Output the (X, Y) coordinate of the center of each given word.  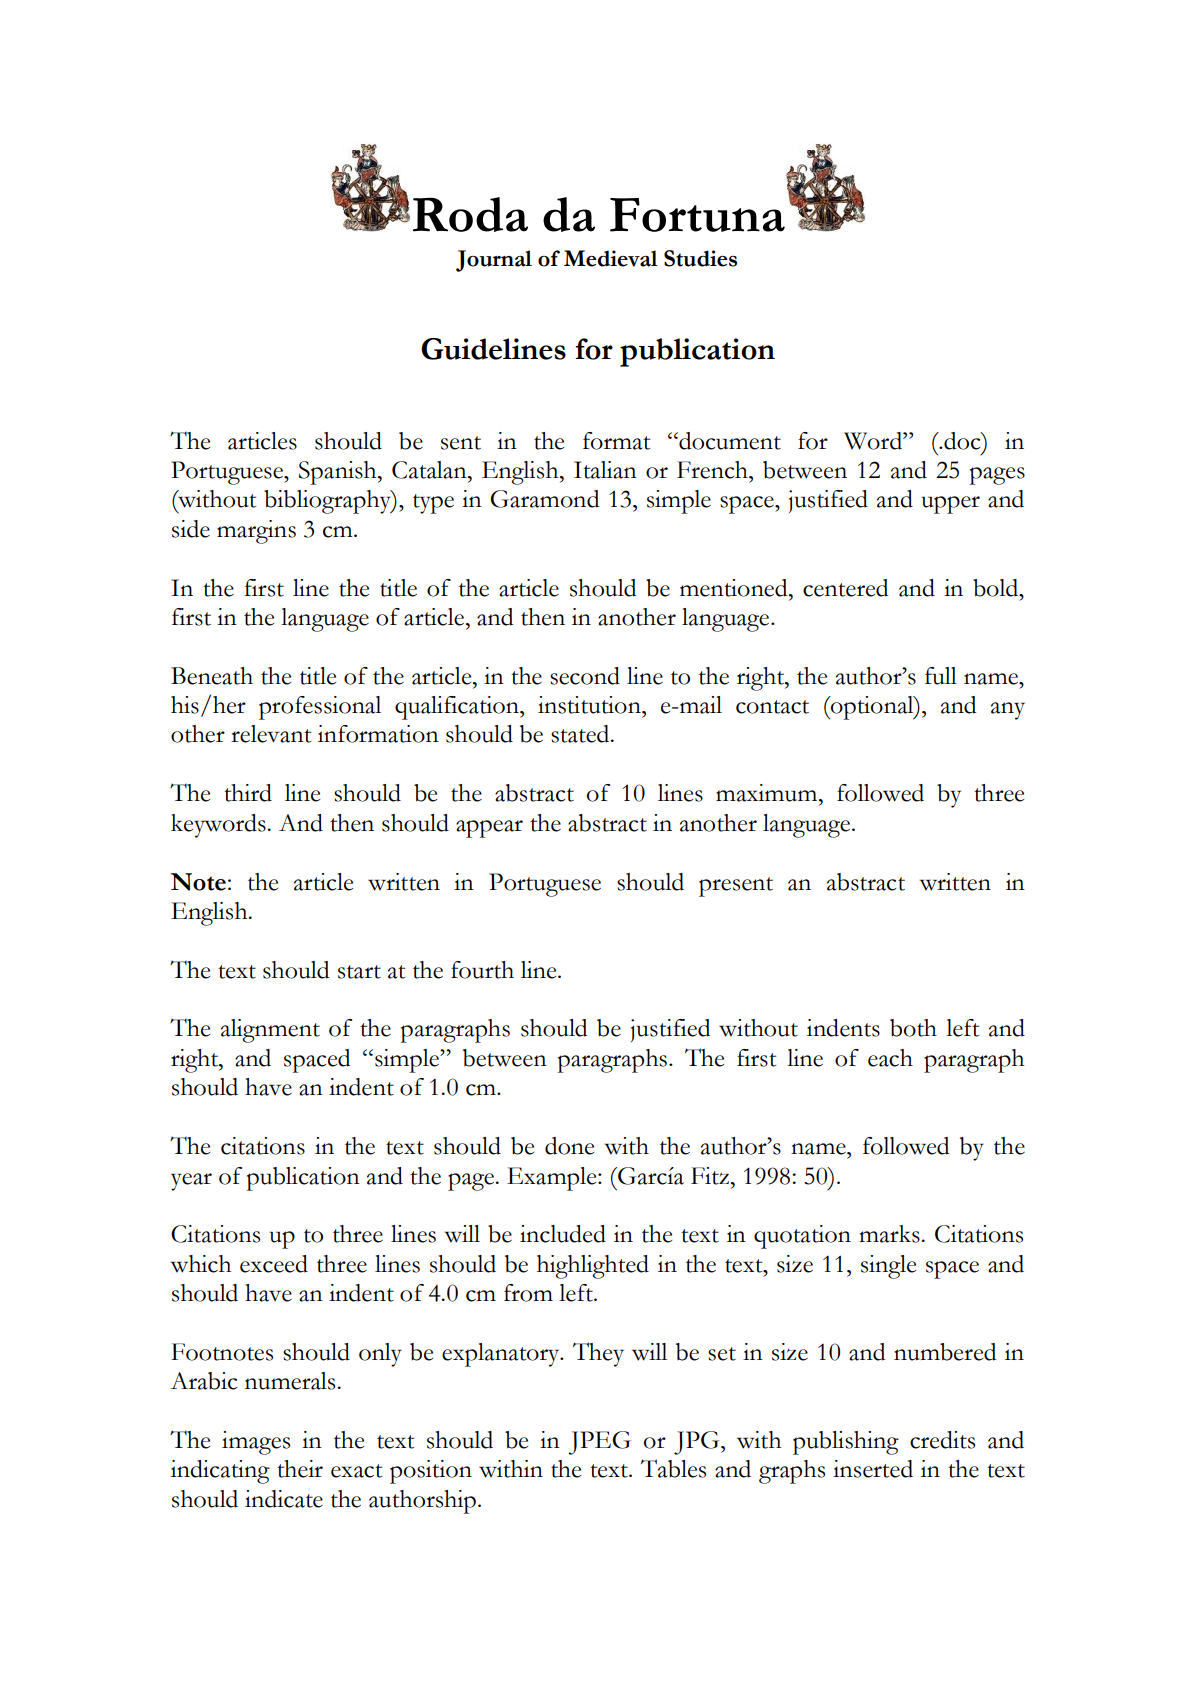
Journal (494, 261)
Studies (700, 258)
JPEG (599, 1443)
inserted (873, 1469)
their (300, 1469)
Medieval (611, 258)
